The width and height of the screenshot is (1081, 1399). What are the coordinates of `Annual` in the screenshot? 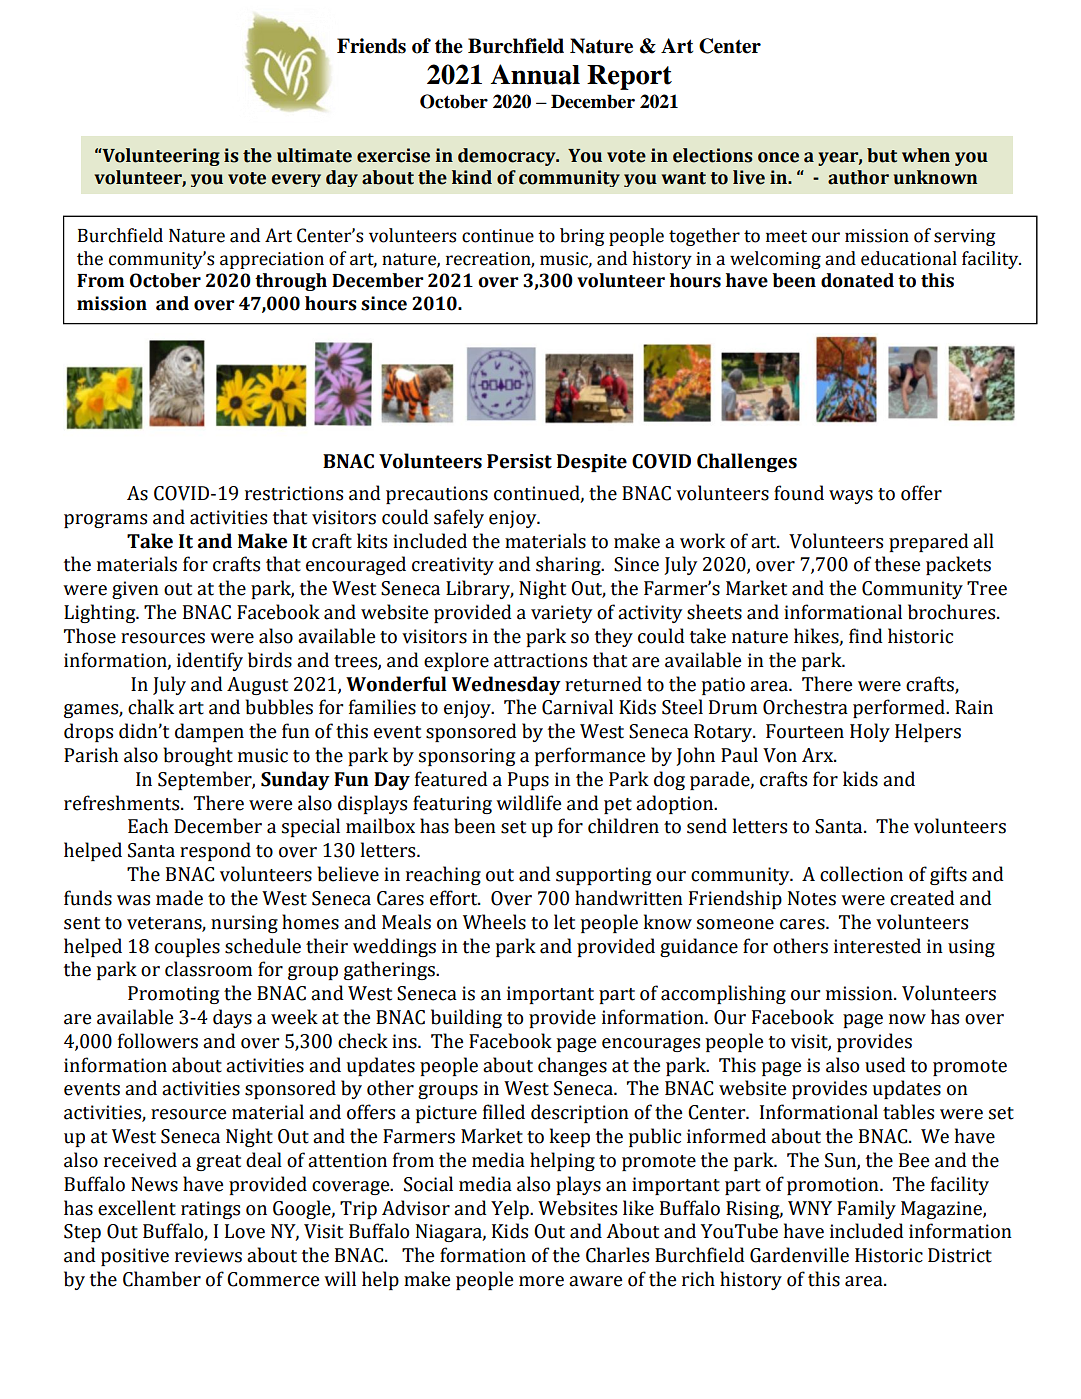 It's located at (535, 74).
